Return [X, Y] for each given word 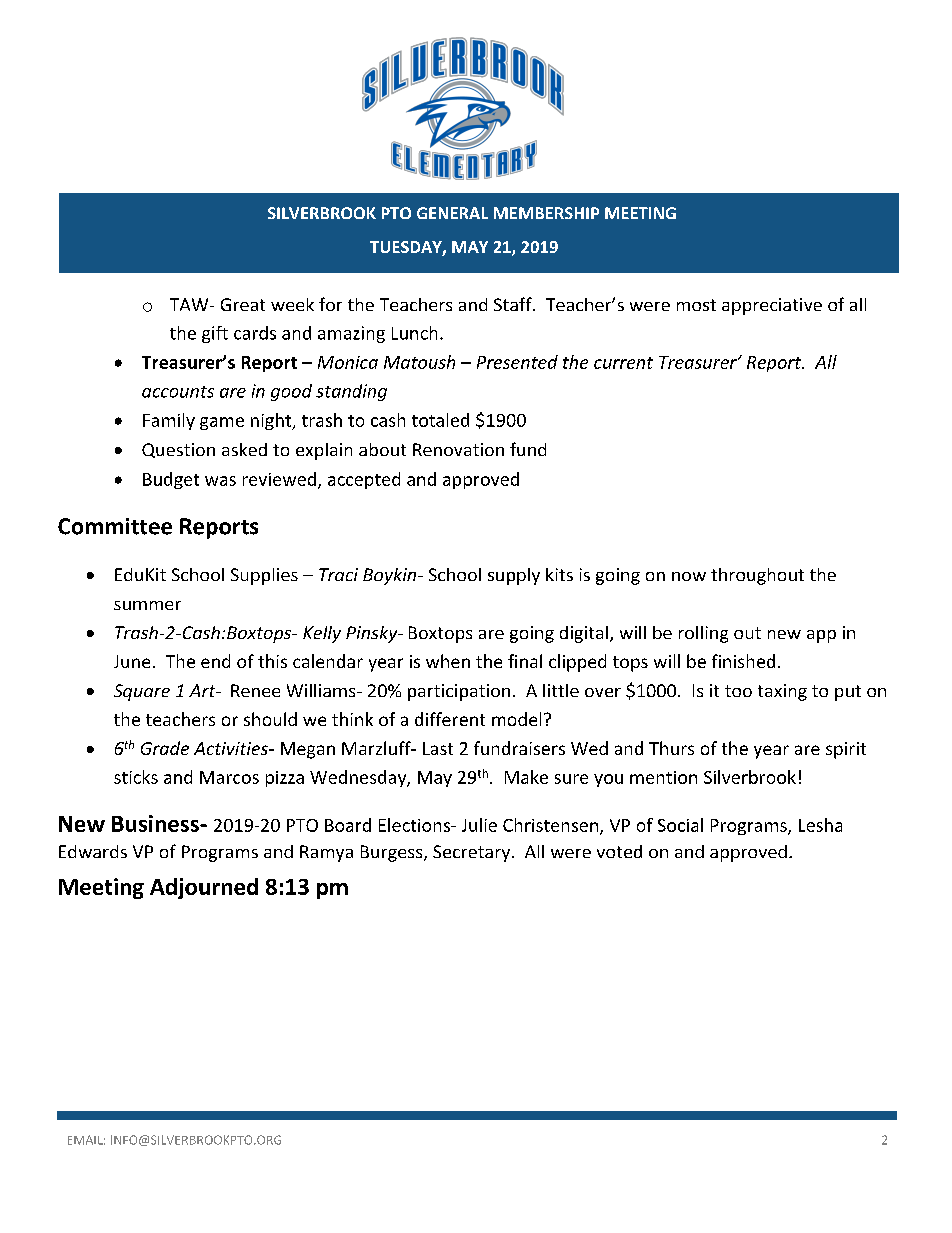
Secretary [471, 853]
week [292, 304]
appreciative [772, 306]
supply [514, 576]
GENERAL [452, 213]
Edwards [93, 851]
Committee [115, 526]
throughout [757, 576]
